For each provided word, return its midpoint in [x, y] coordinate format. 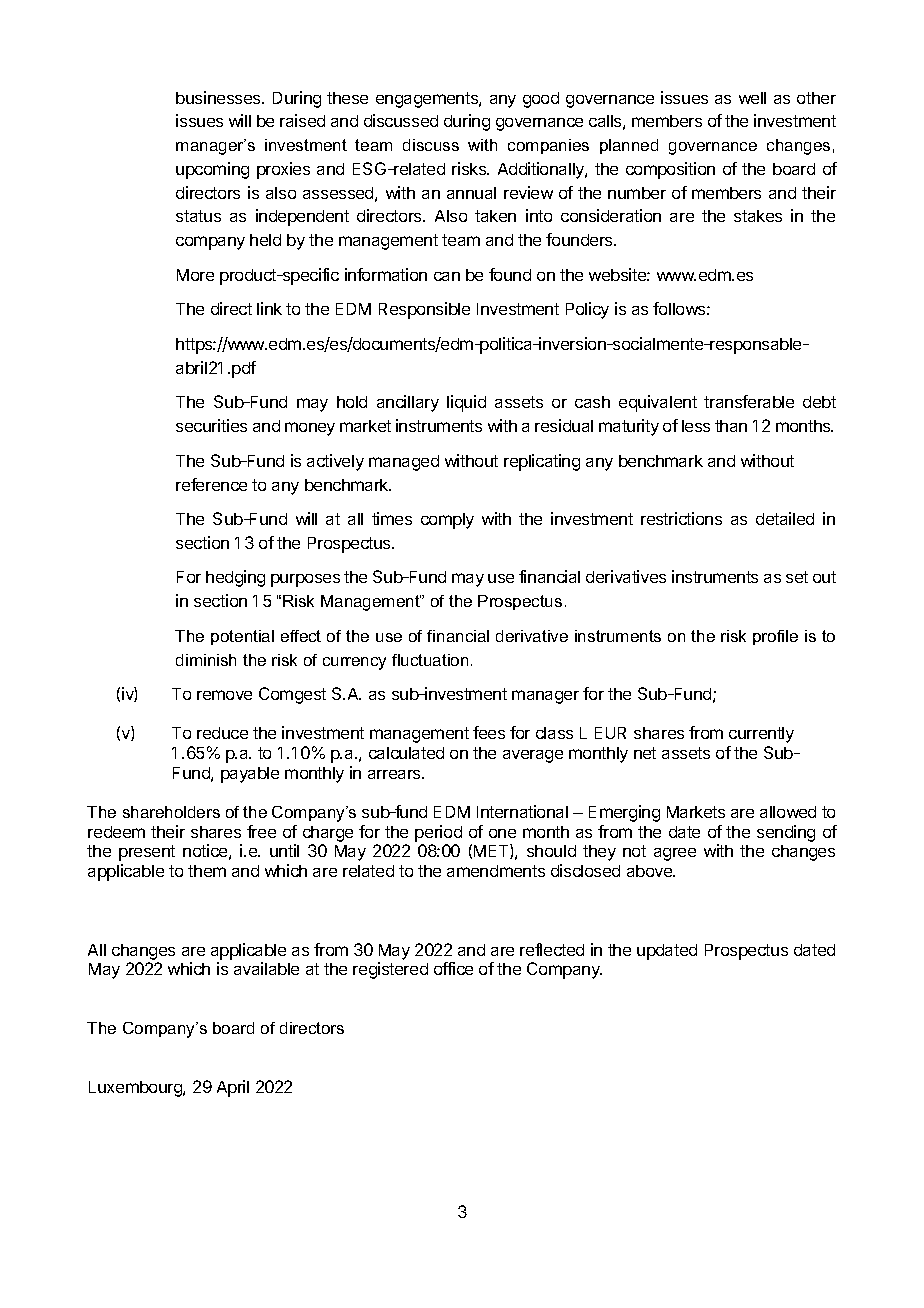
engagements [428, 100]
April [233, 1088]
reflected [552, 949]
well [752, 98]
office [453, 968]
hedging [235, 578]
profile [775, 637]
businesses [219, 97]
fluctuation [430, 660]
